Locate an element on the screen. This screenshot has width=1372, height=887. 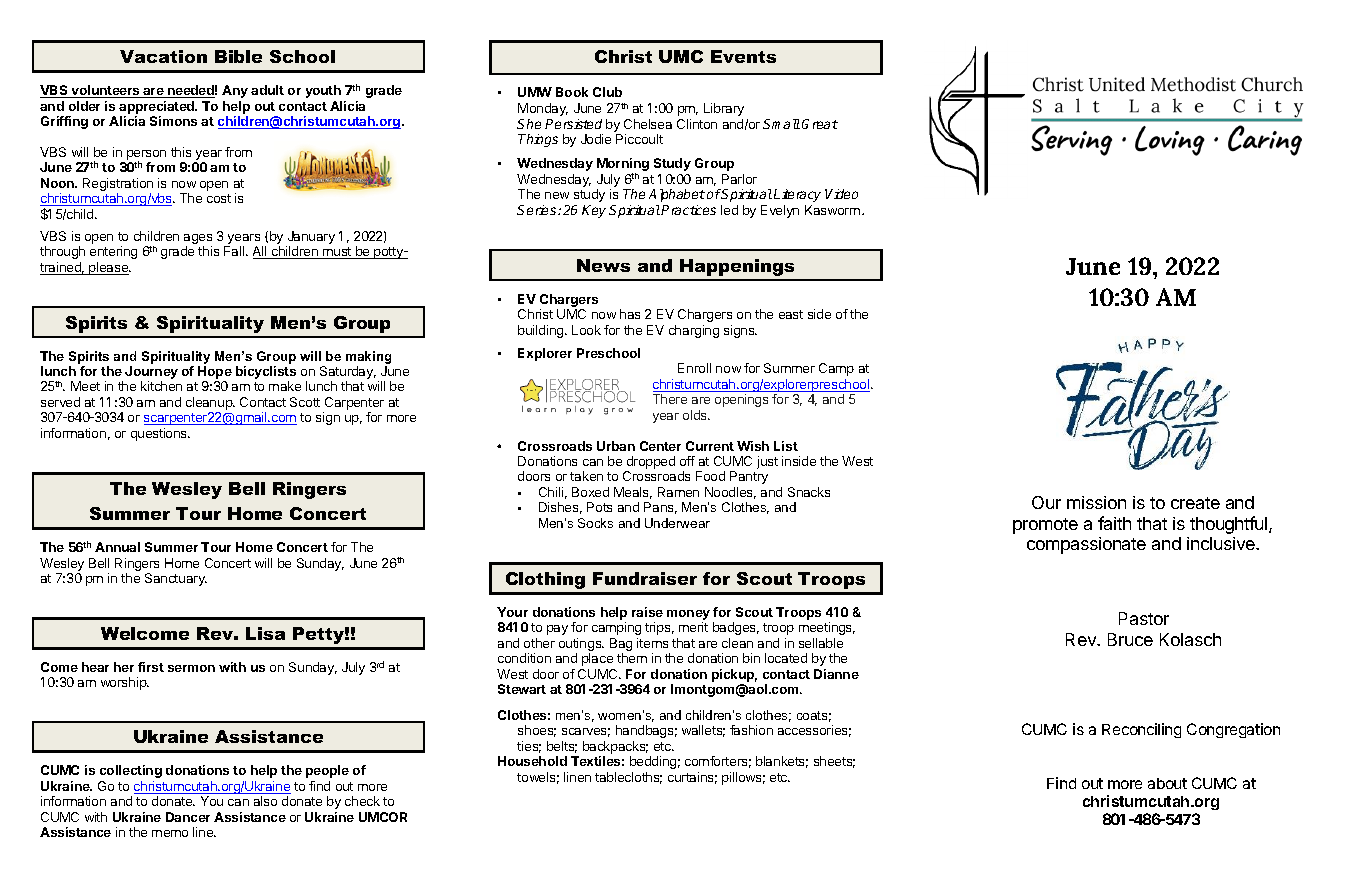
ages is located at coordinates (198, 240).
